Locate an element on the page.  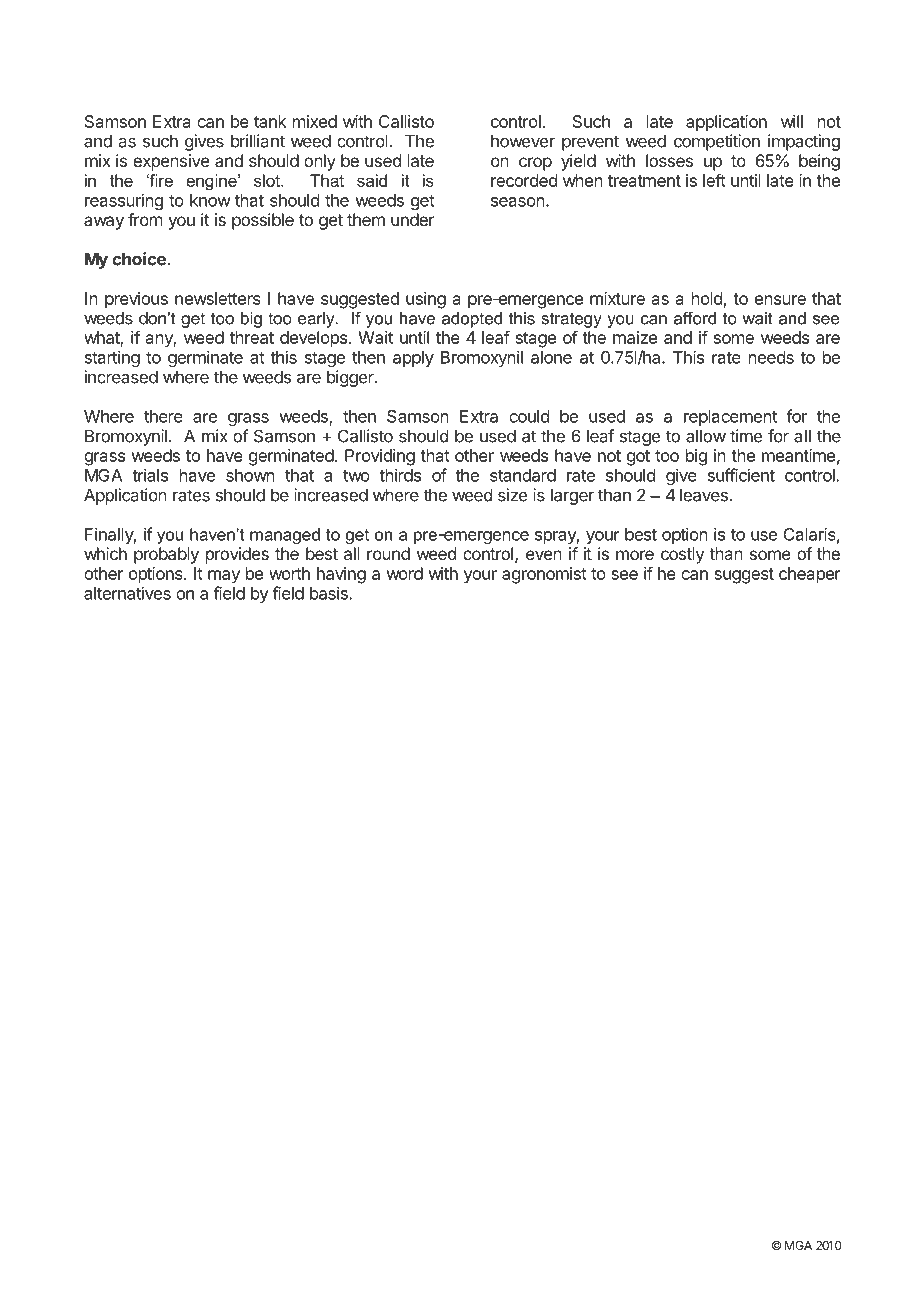
brilliant is located at coordinates (258, 141).
